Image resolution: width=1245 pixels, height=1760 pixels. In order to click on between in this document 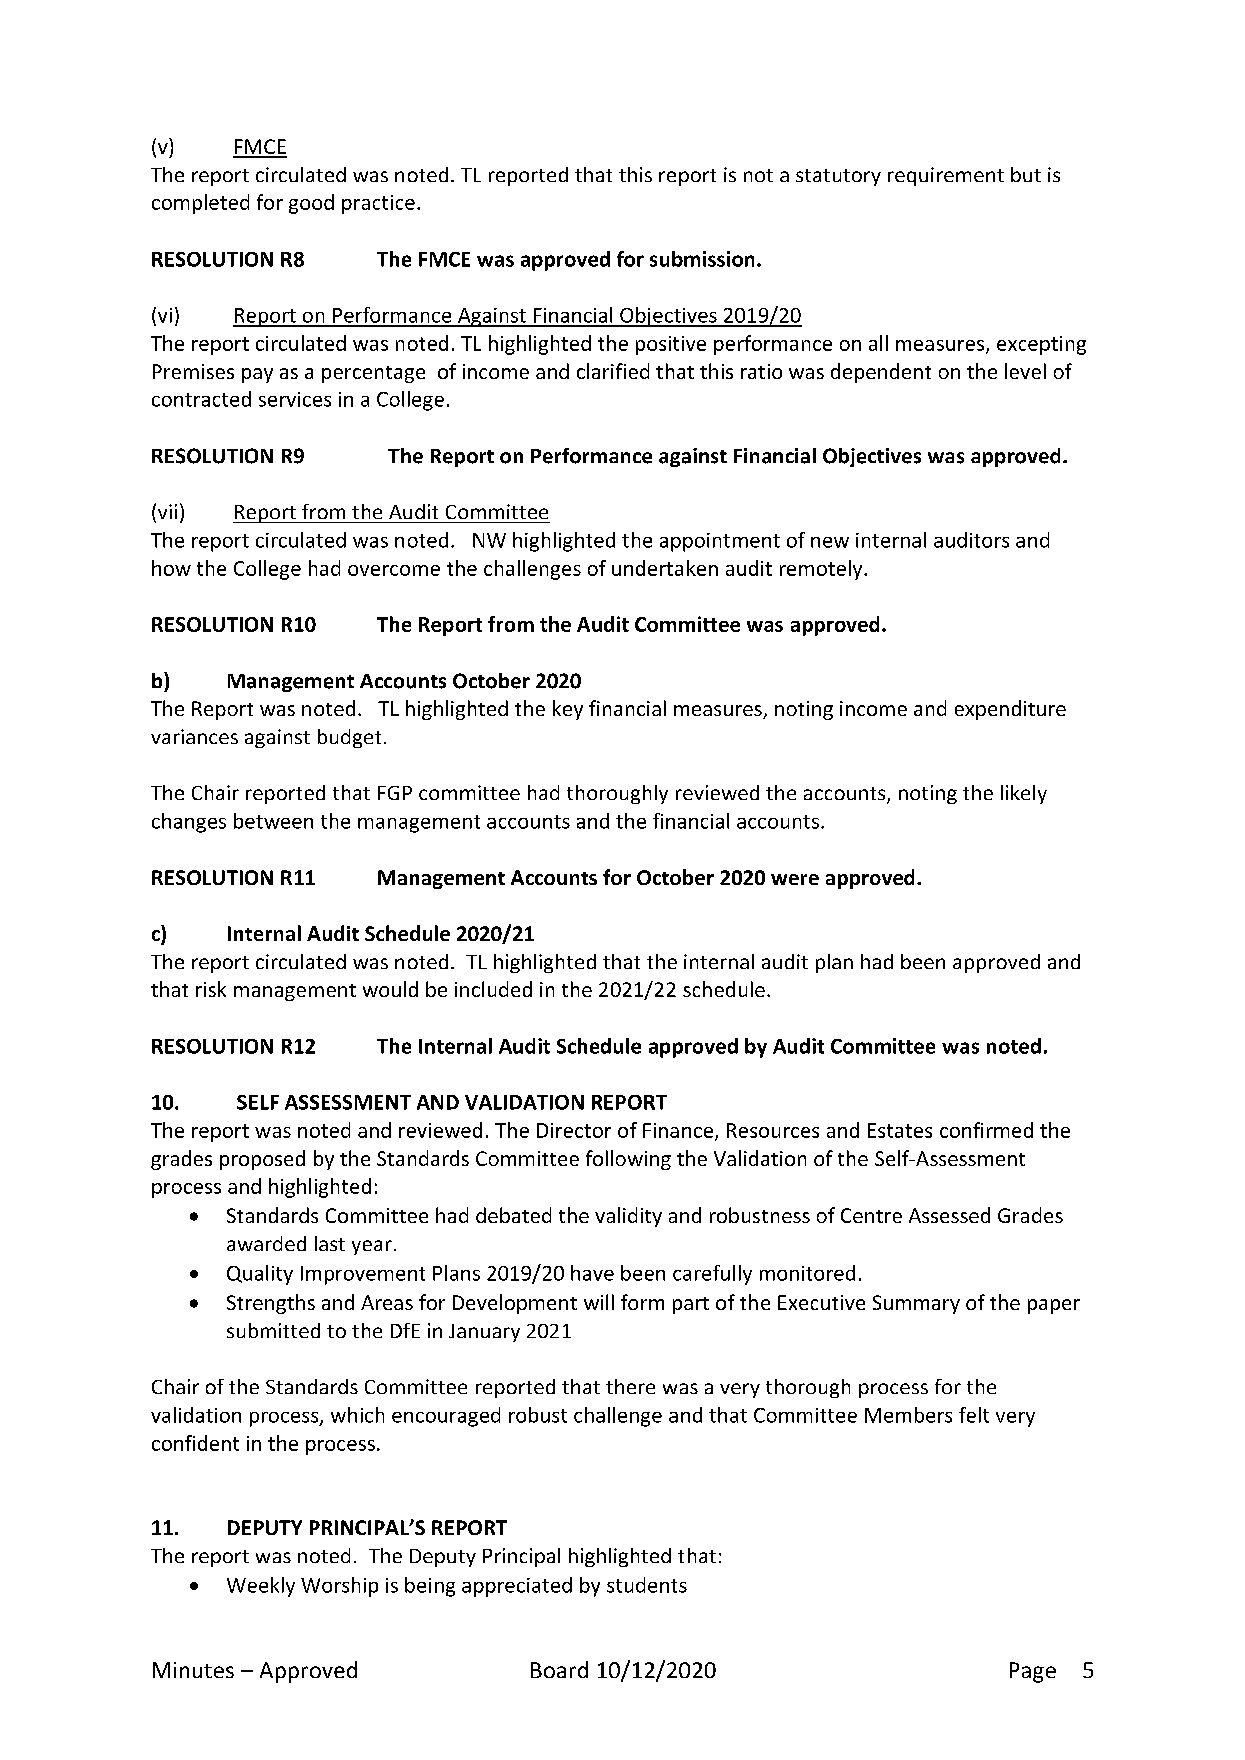, I will do `click(273, 821)`.
